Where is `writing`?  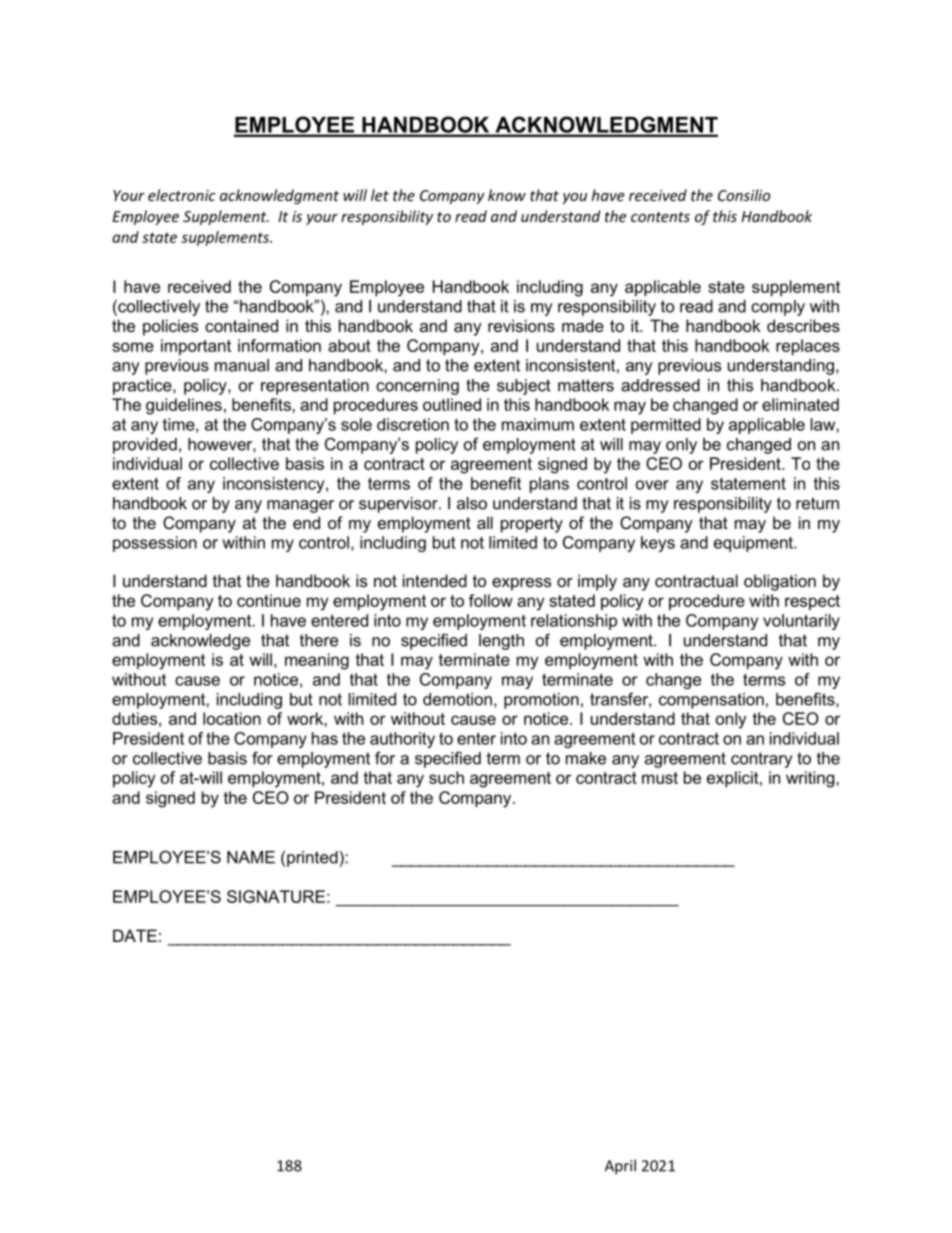 writing is located at coordinates (811, 779).
